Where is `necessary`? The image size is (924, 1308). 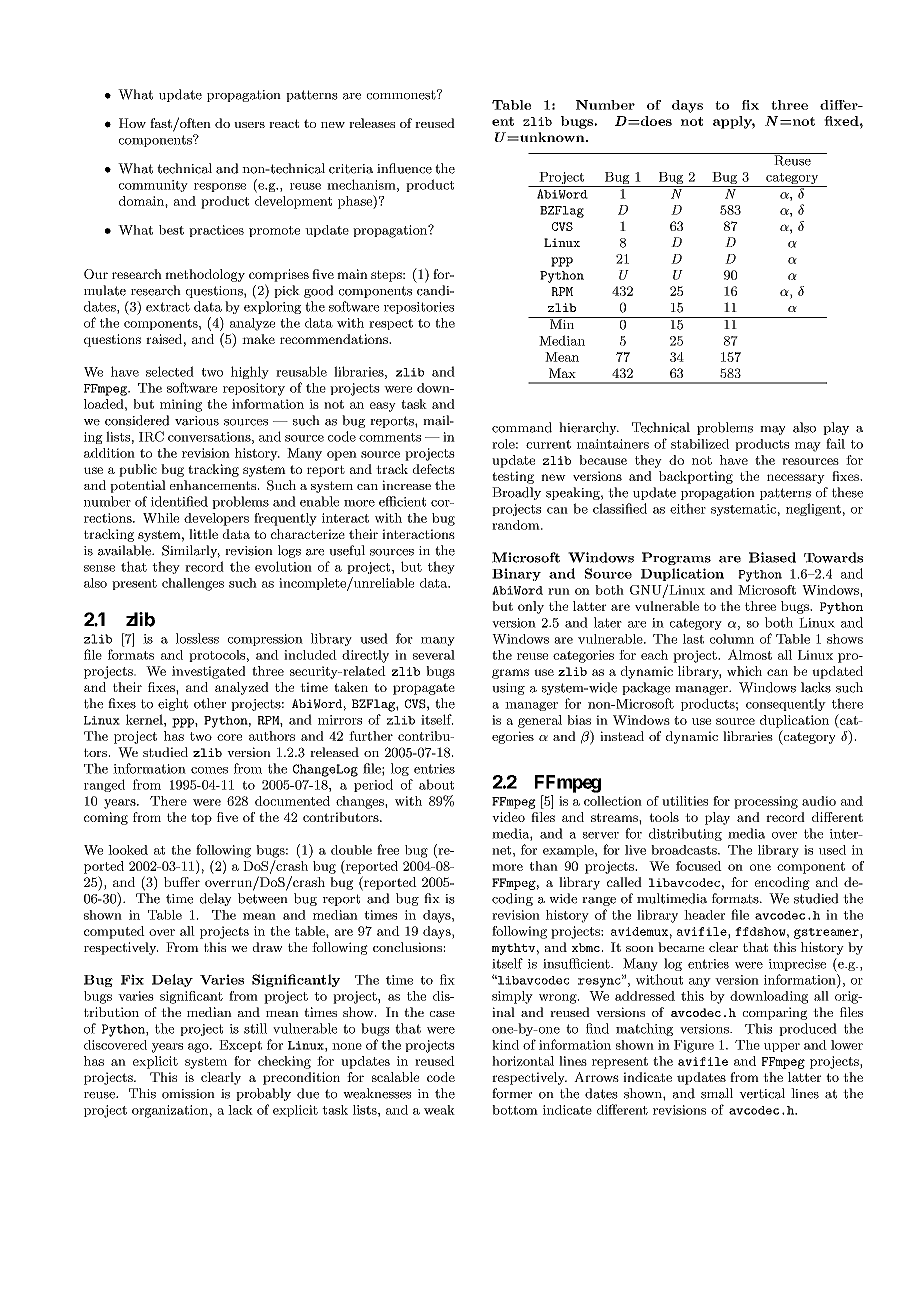
necessary is located at coordinates (796, 479).
